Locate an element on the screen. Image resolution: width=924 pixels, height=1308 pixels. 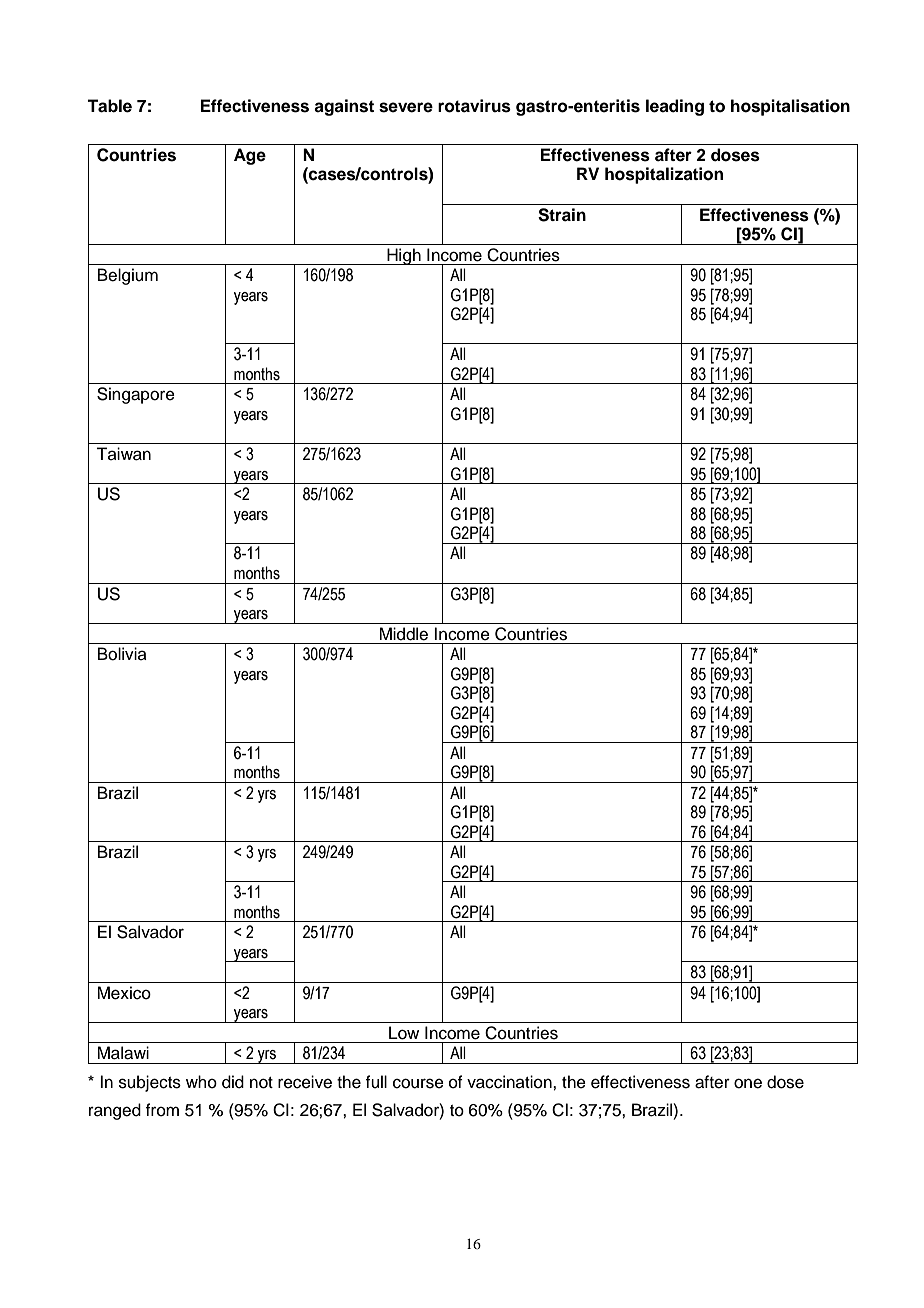
full is located at coordinates (376, 1082).
